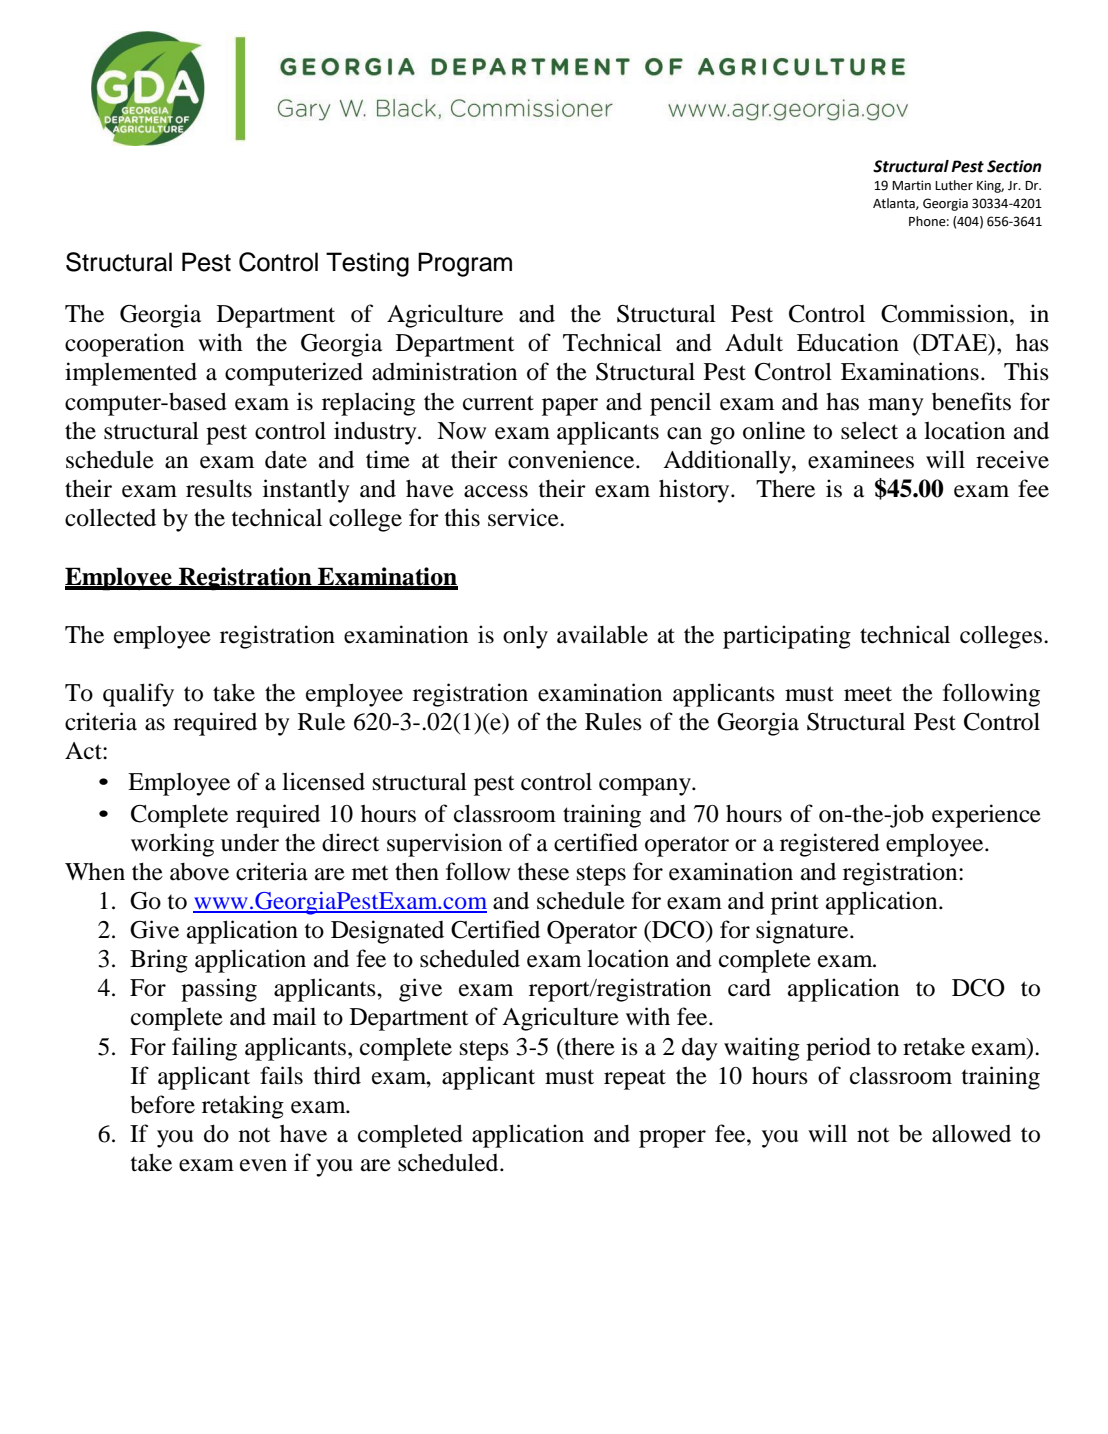 The image size is (1108, 1434). I want to click on before, so click(162, 1104).
